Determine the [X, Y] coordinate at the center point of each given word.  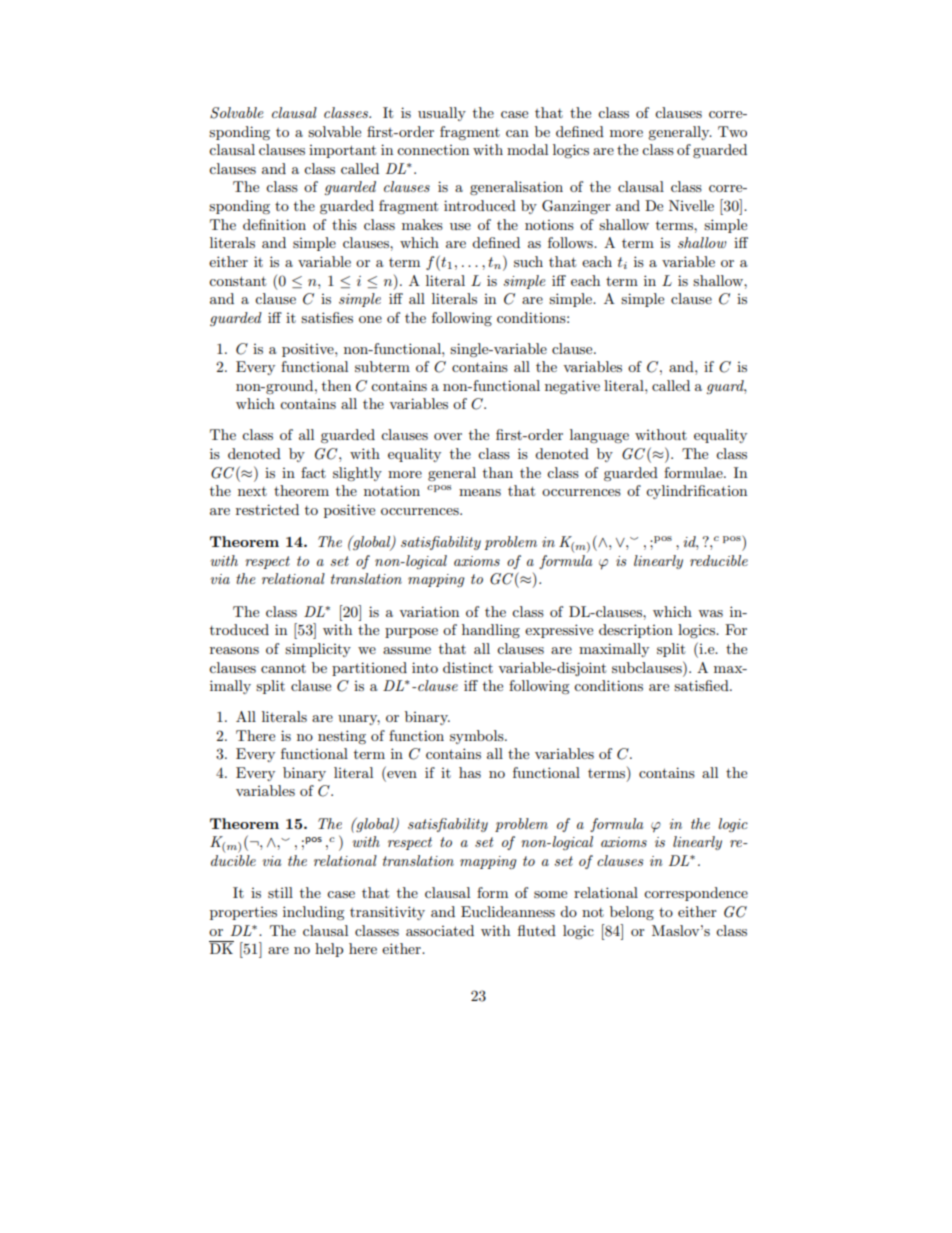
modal [527, 149]
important [342, 151]
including [314, 913]
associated [440, 930]
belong [632, 913]
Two [732, 131]
